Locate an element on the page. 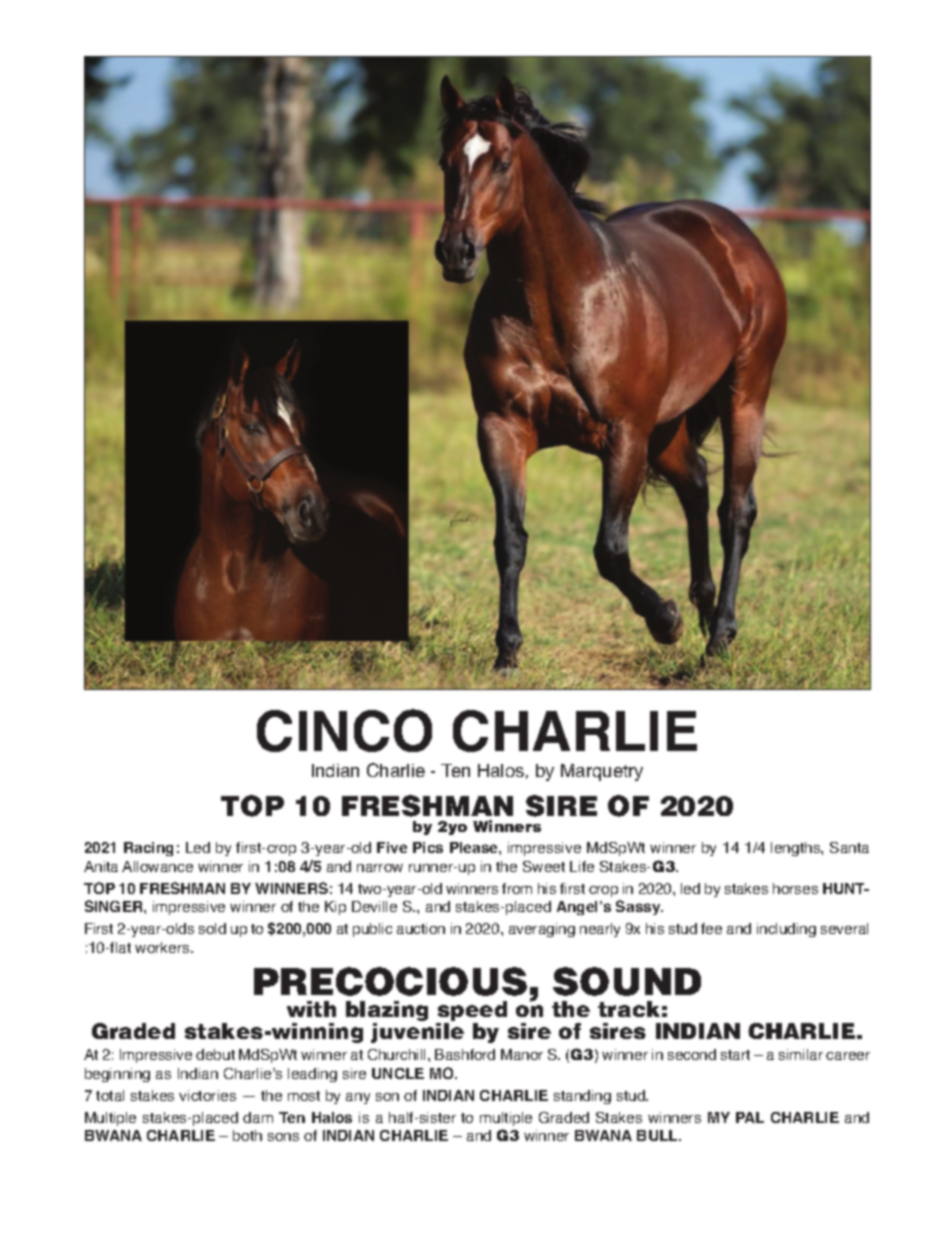  auction is located at coordinates (421, 928).
